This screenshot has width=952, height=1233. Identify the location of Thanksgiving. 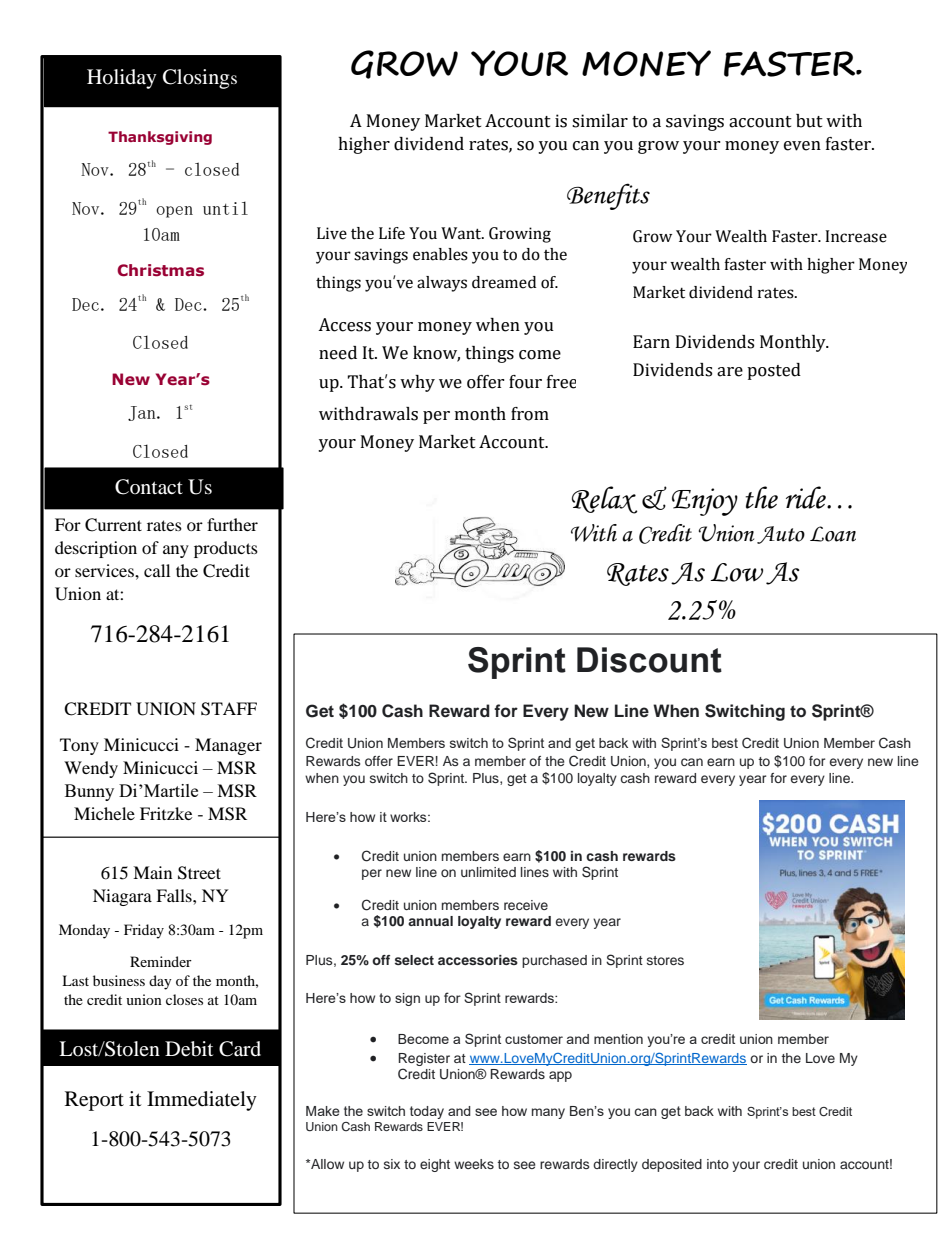
(160, 138).
